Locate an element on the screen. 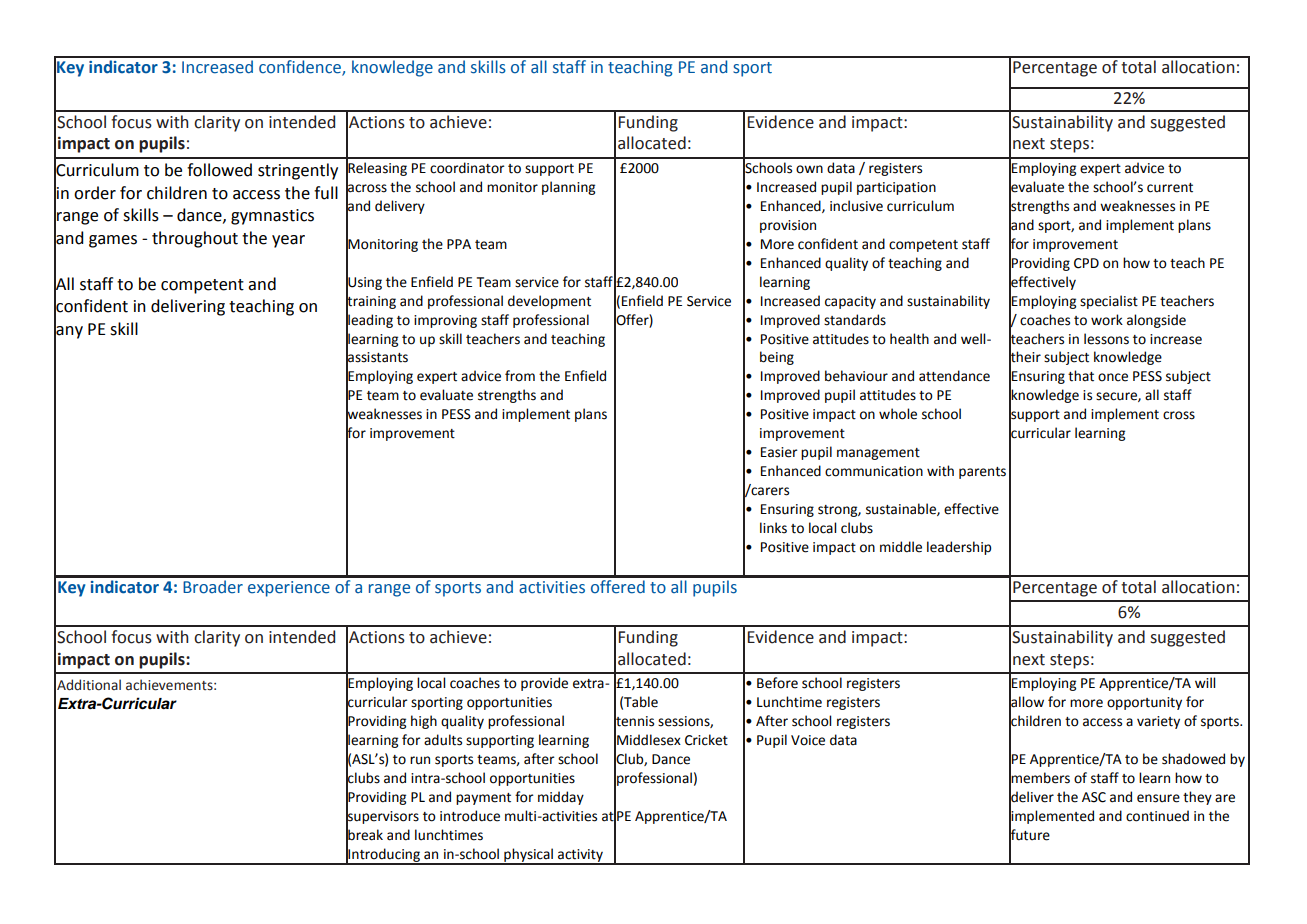 The image size is (1307, 924). will is located at coordinates (1205, 682).
